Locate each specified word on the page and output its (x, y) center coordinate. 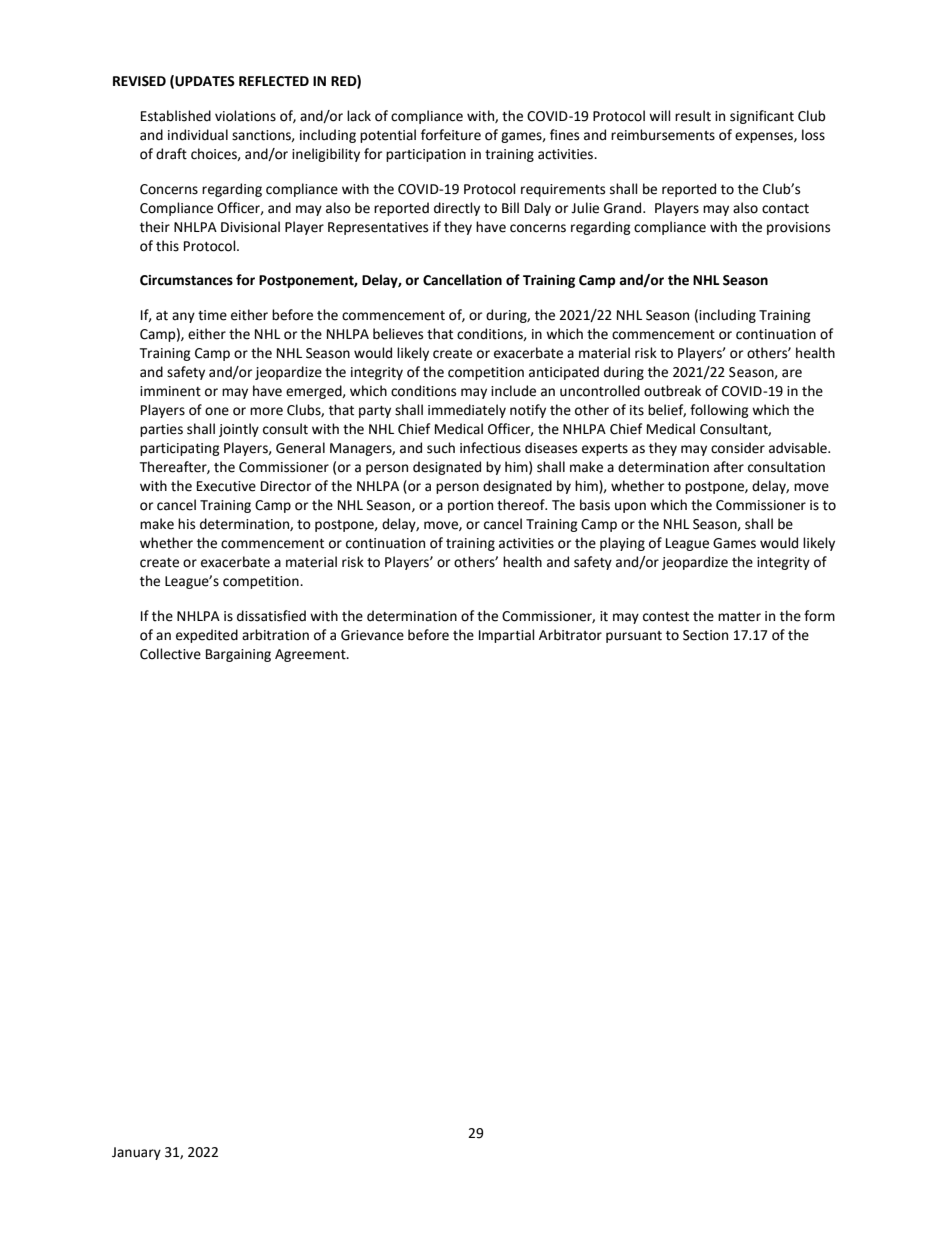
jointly (239, 430)
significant (762, 117)
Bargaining (238, 655)
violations (245, 116)
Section (705, 635)
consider (738, 448)
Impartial (507, 636)
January (136, 1153)
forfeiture (451, 135)
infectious (490, 448)
